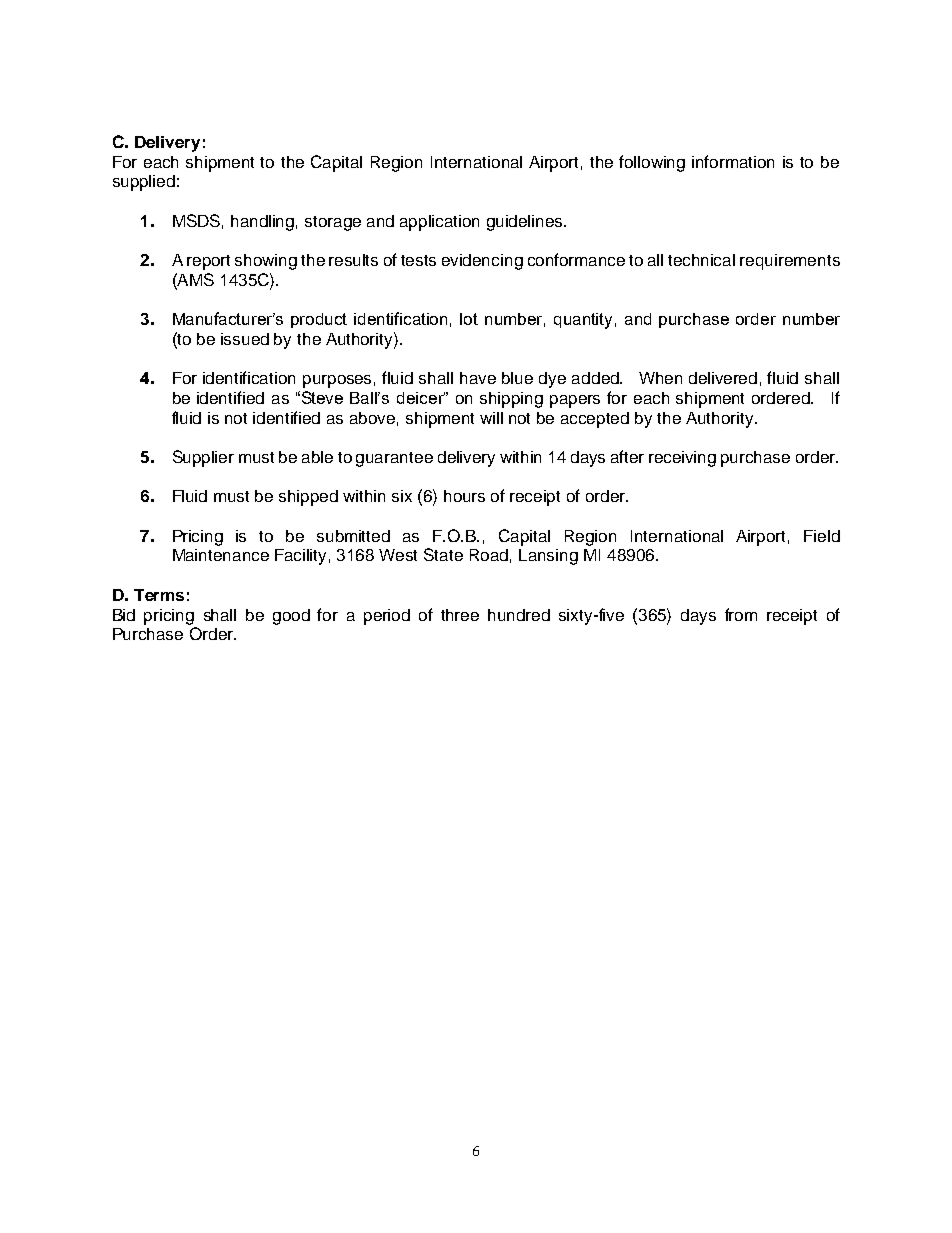  I want to click on have, so click(478, 378).
